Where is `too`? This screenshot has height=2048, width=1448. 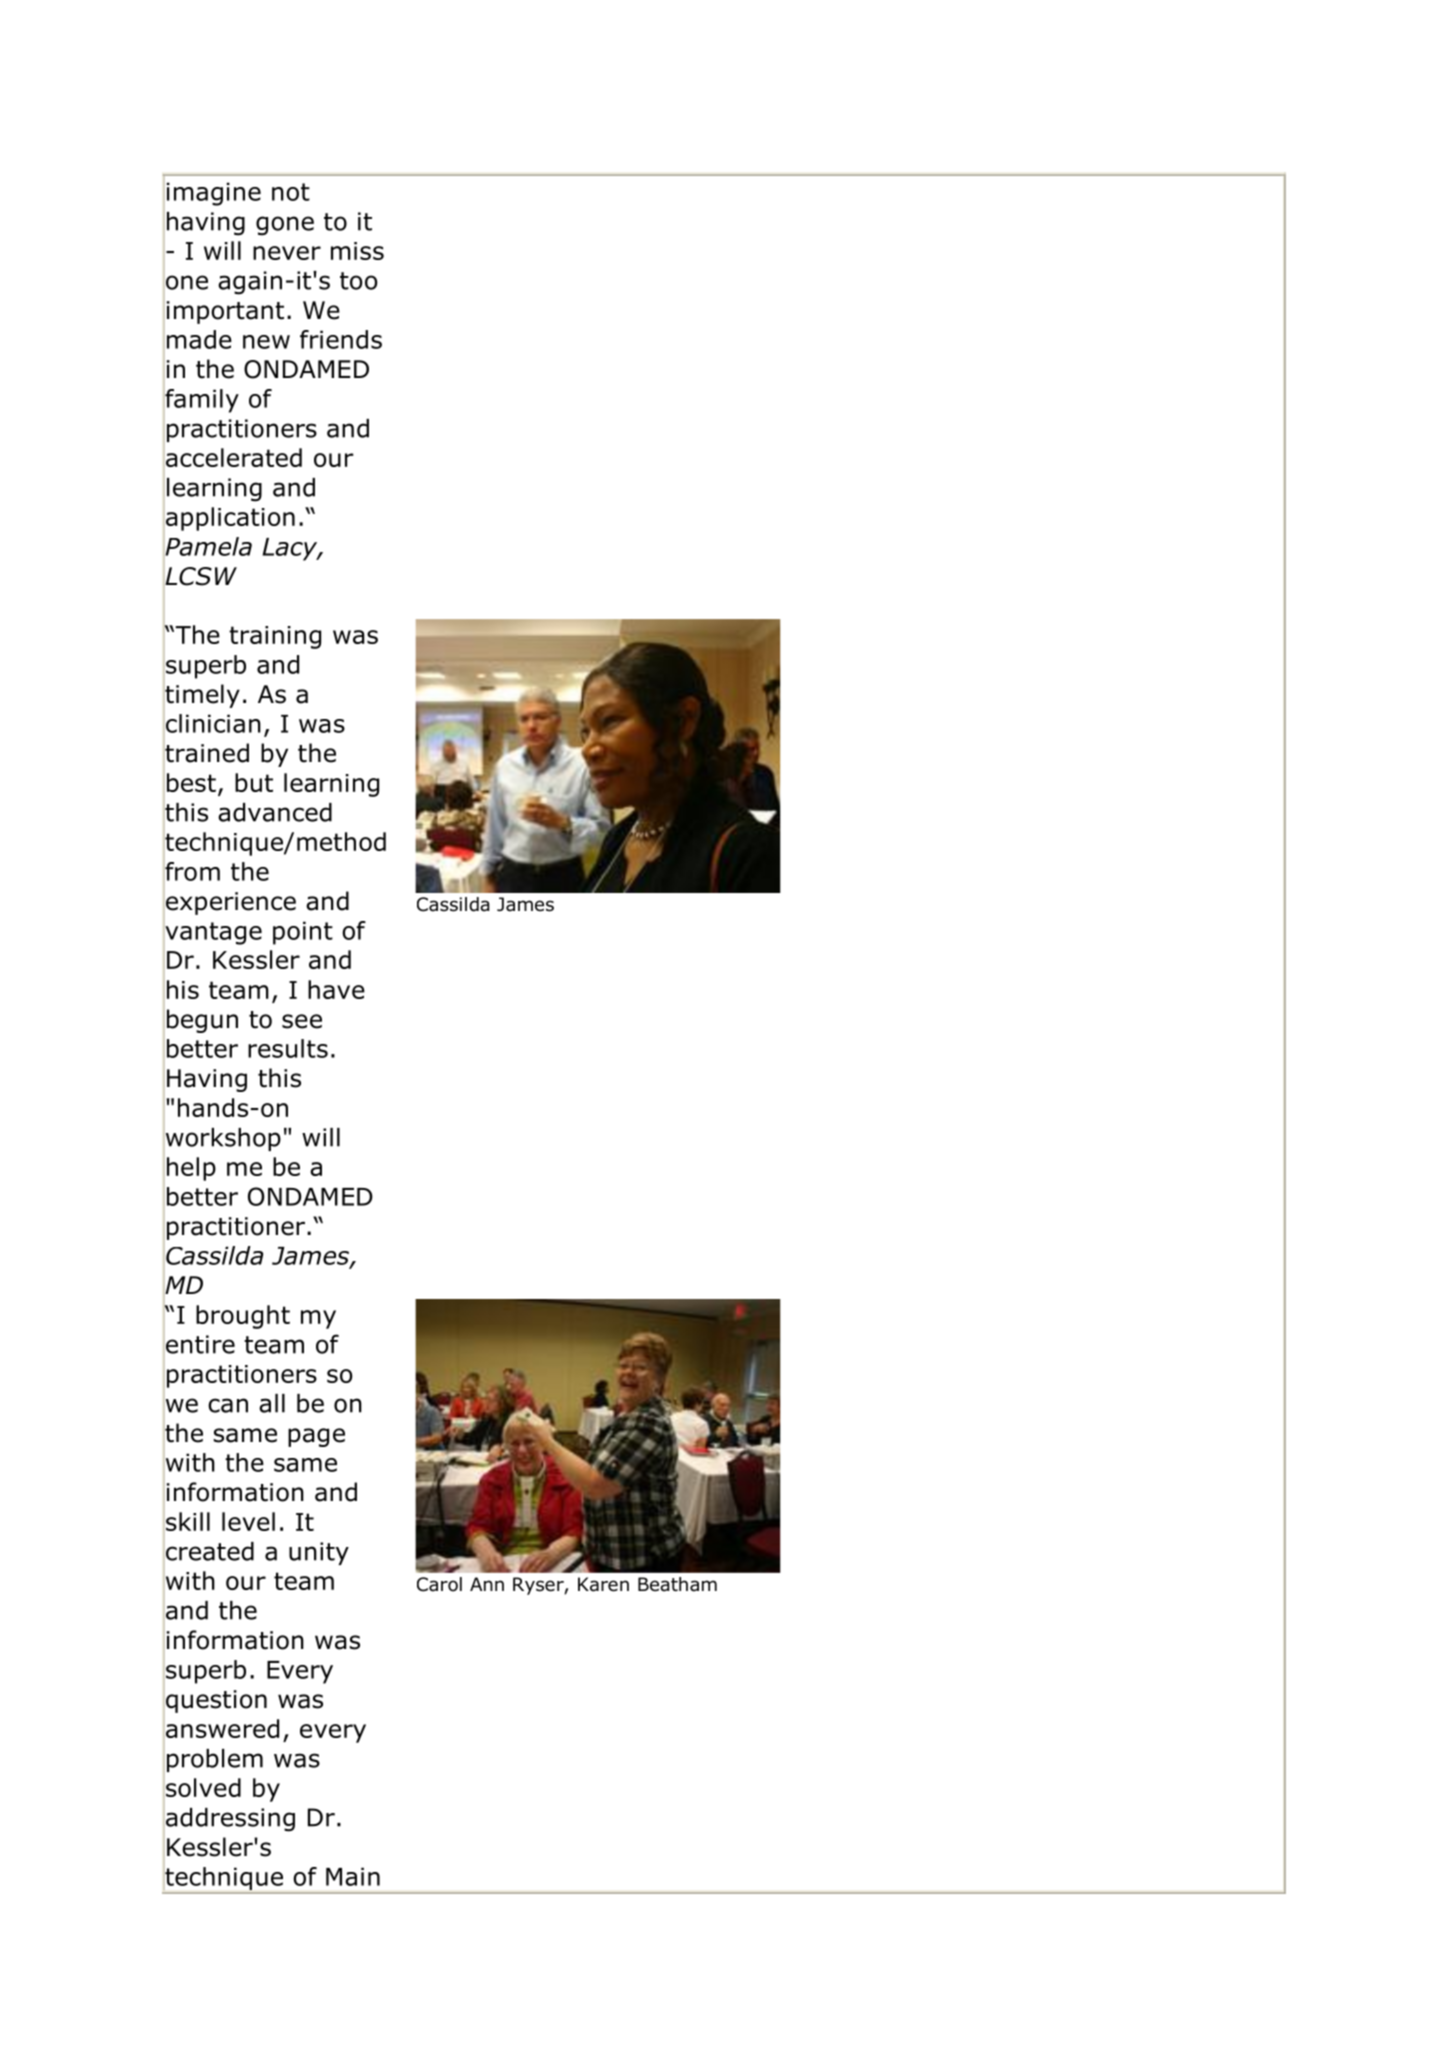
too is located at coordinates (358, 281).
